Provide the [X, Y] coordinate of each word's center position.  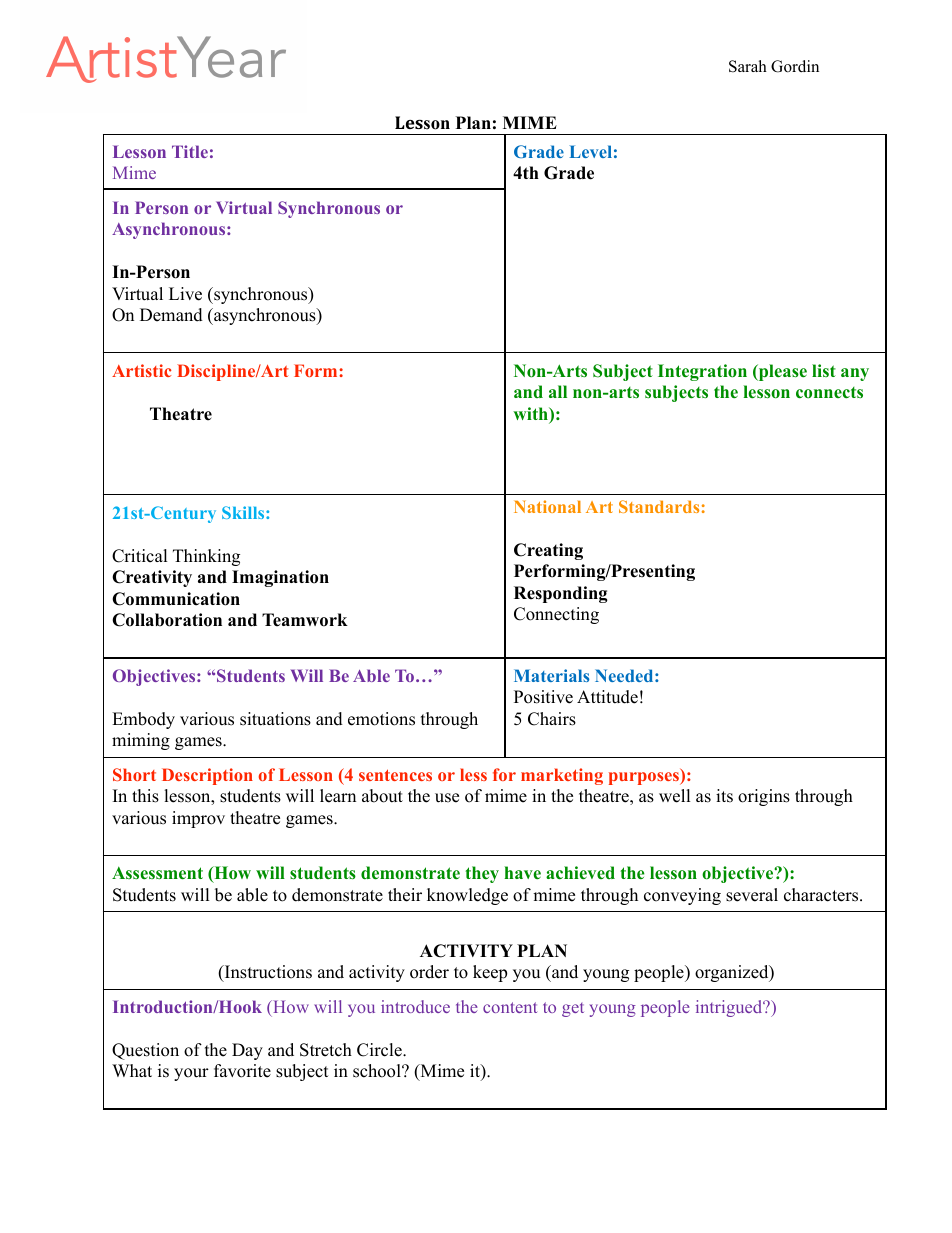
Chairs [552, 719]
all [558, 391]
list [824, 370]
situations [275, 719]
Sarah [748, 66]
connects [829, 393]
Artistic [141, 370]
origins [764, 797]
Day [247, 1051]
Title [190, 151]
